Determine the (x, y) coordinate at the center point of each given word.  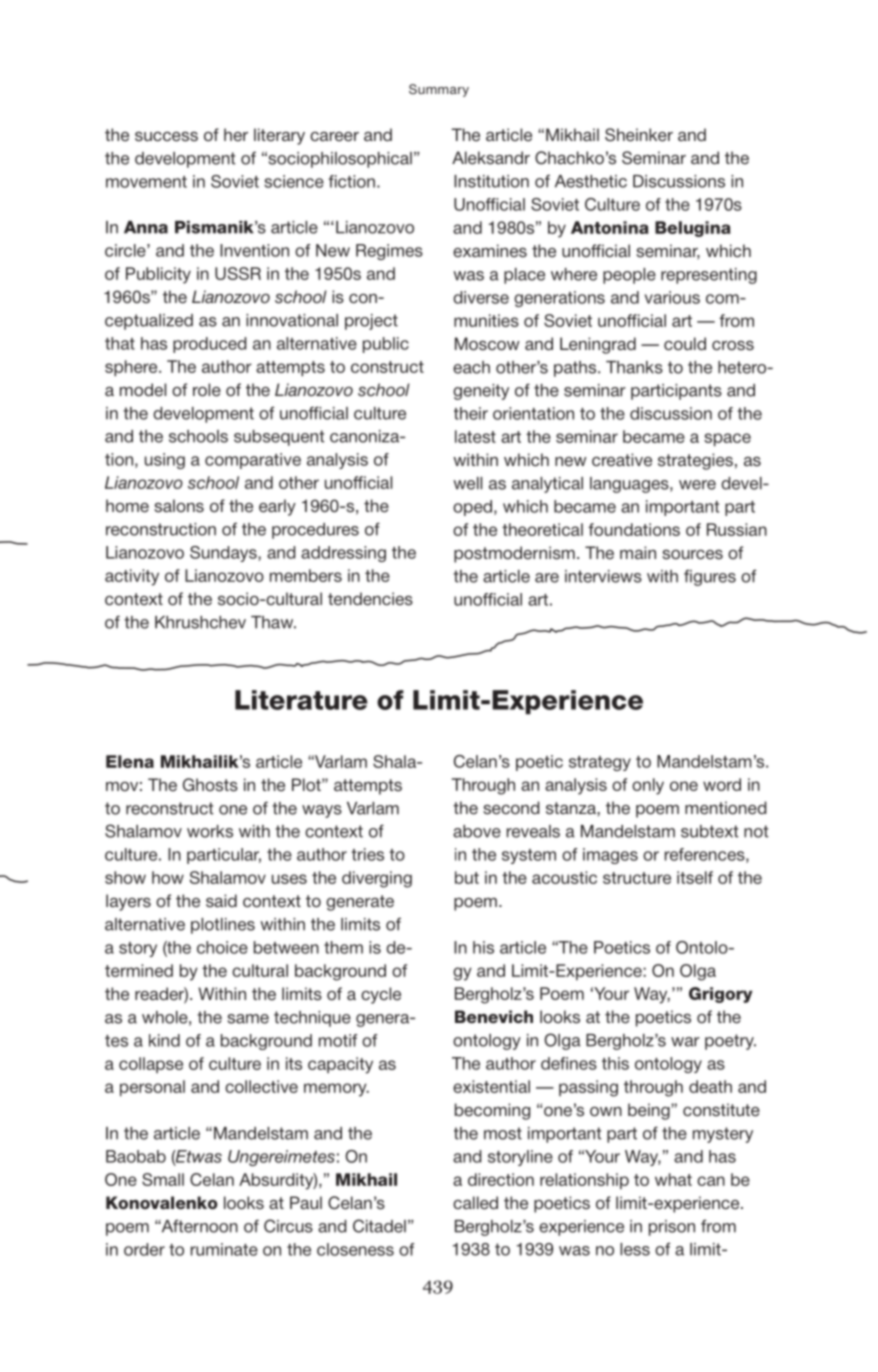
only (648, 786)
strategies (695, 461)
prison (672, 1228)
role (207, 390)
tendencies (370, 599)
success (166, 137)
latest (475, 436)
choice (222, 947)
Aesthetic (591, 181)
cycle (381, 995)
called (475, 1203)
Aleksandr (491, 158)
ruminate (224, 1249)
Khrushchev (200, 622)
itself (695, 877)
